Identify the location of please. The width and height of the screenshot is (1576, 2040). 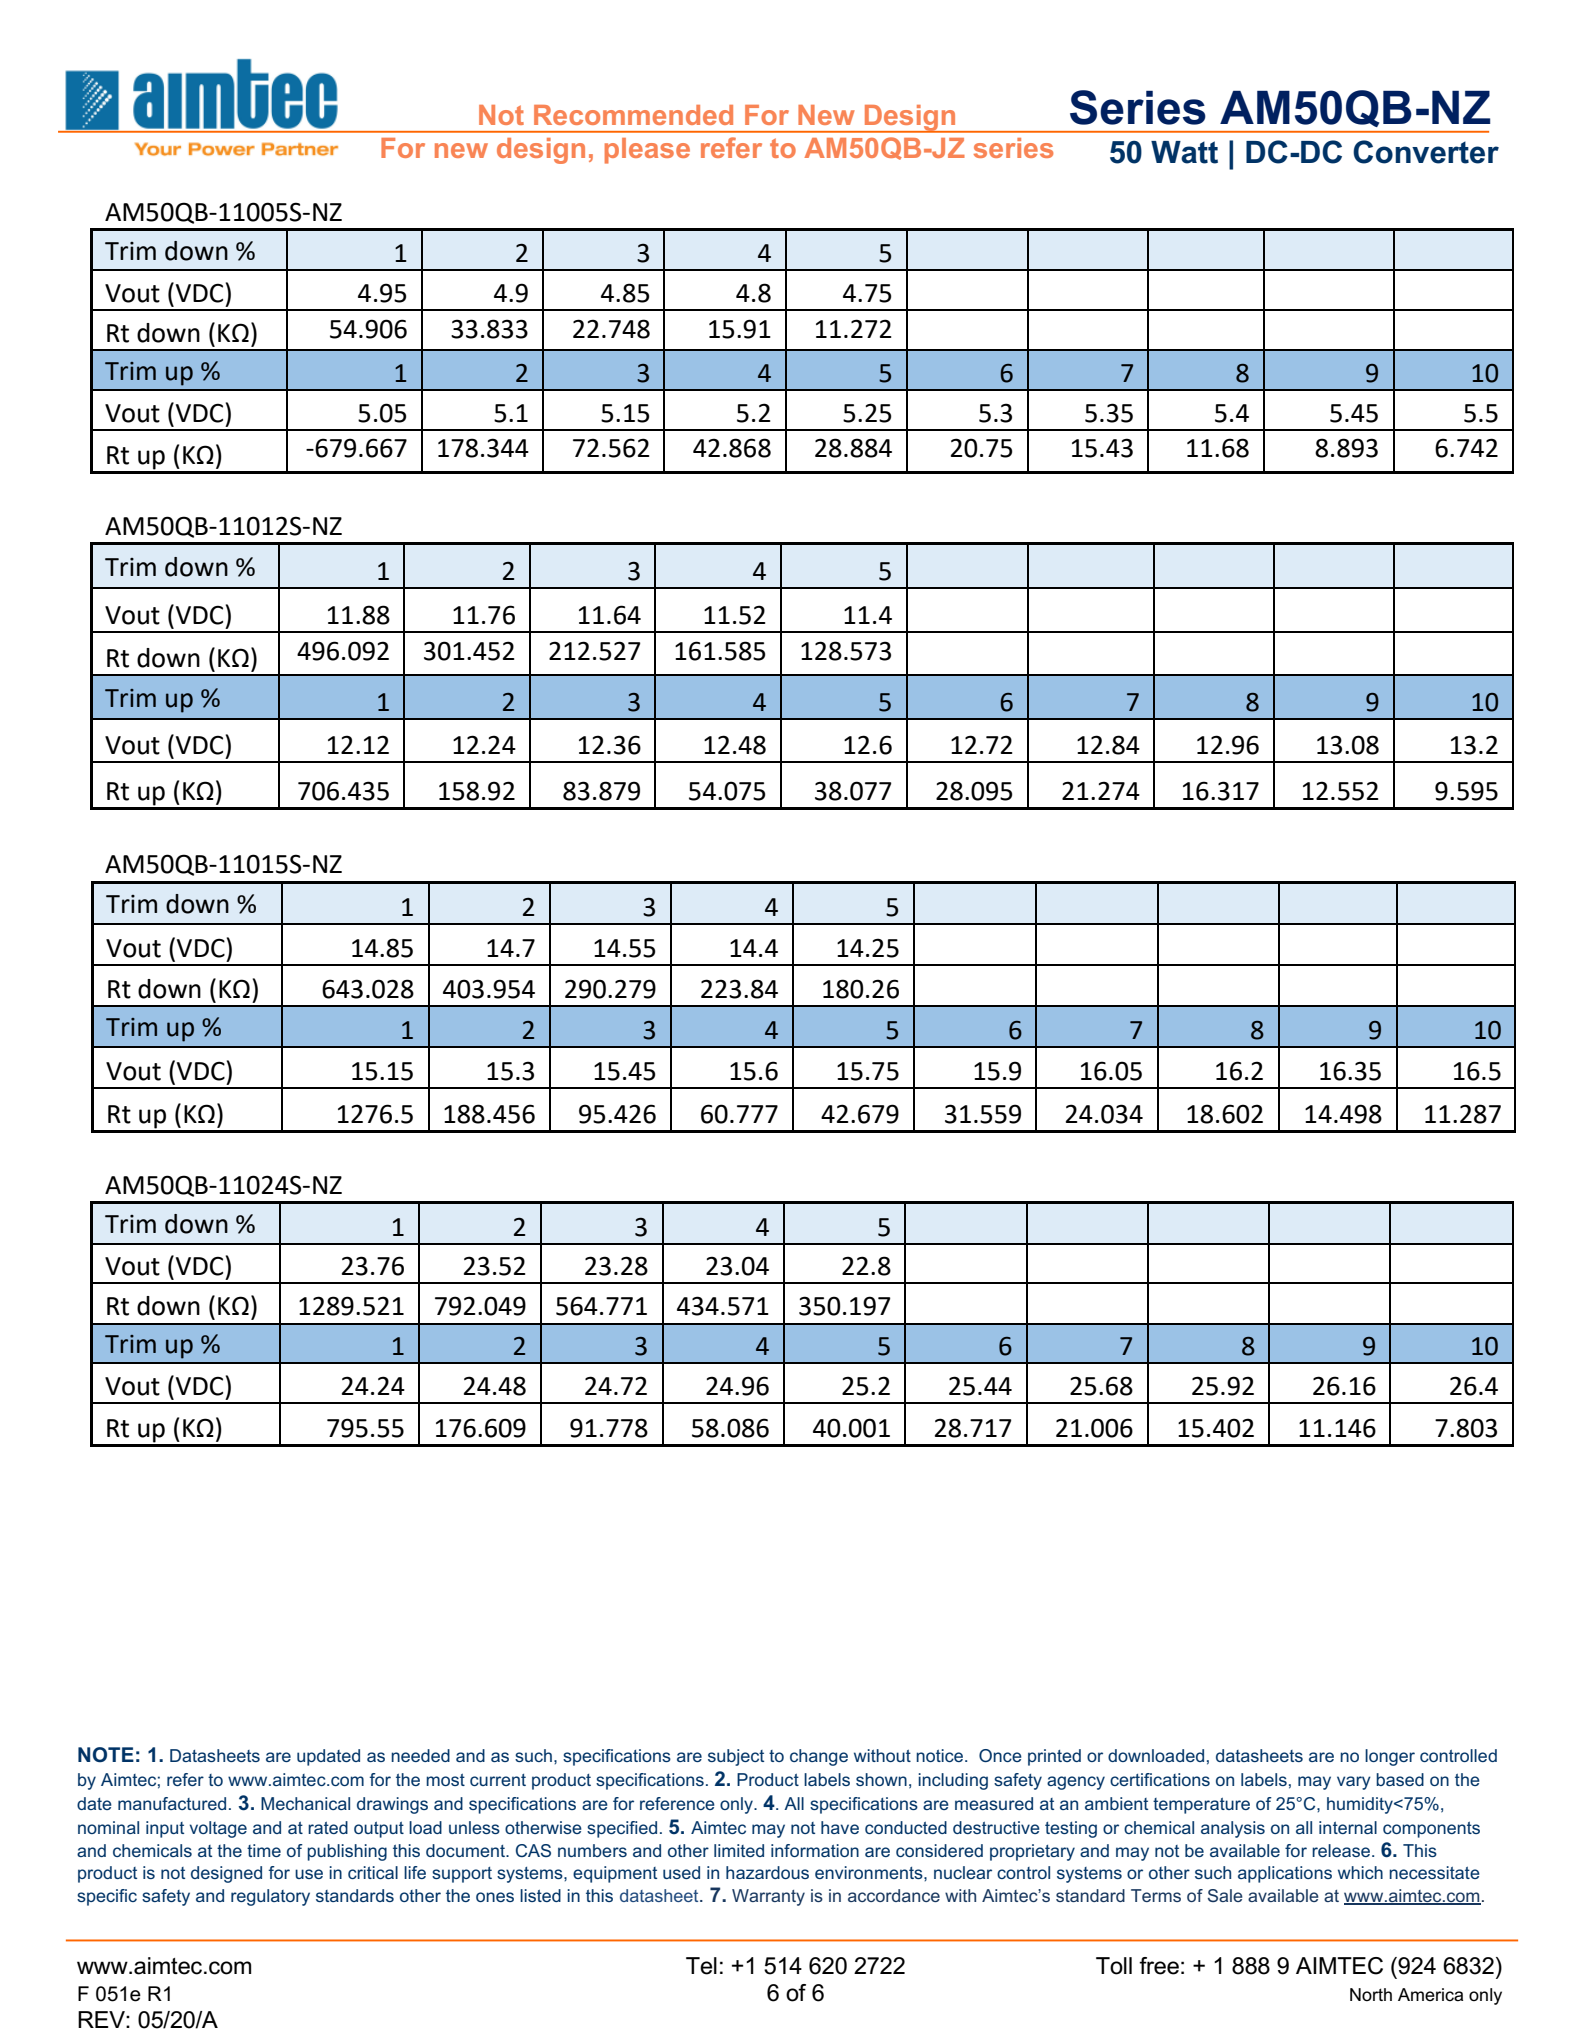
(647, 151).
